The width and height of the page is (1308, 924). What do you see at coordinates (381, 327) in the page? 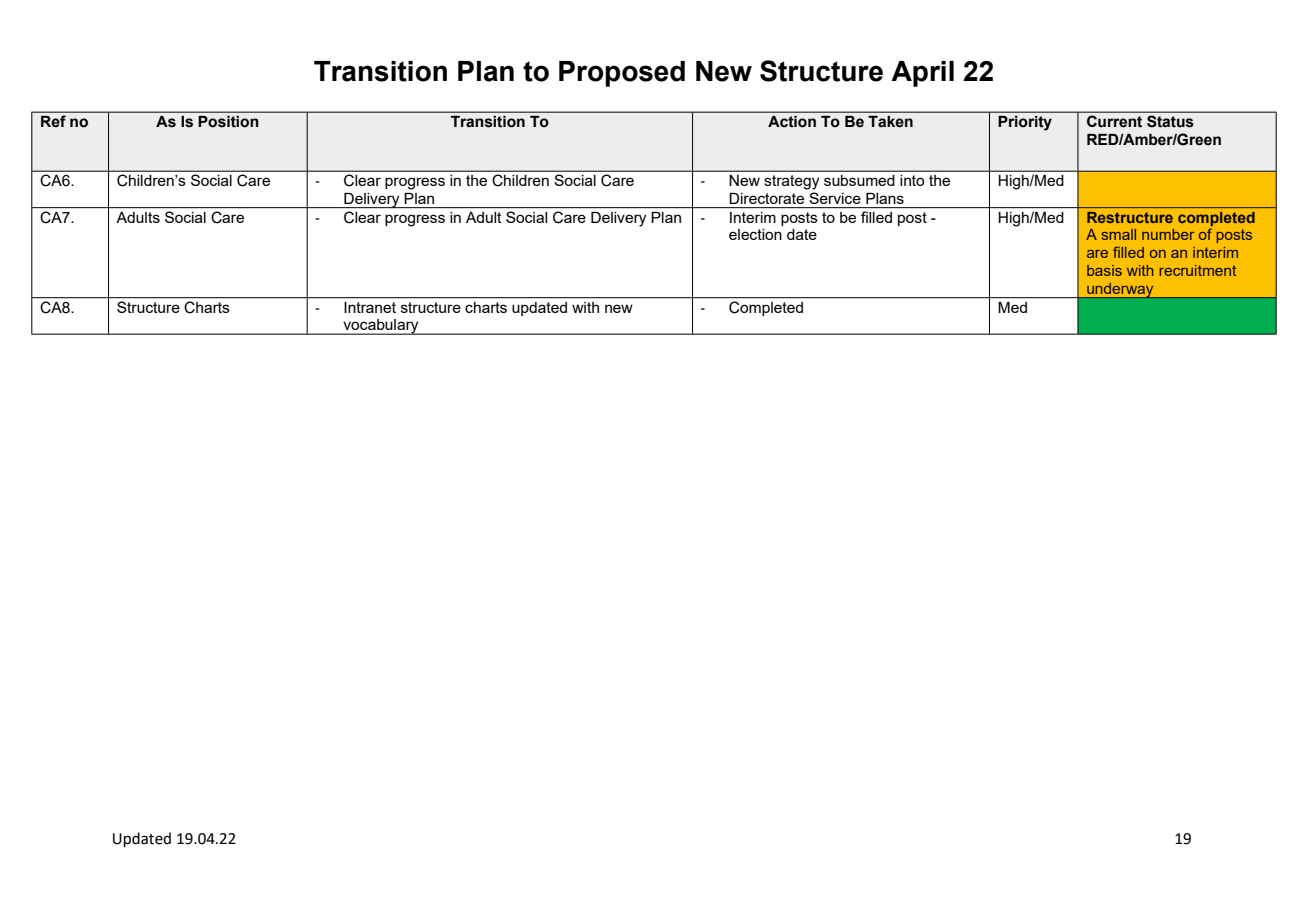
I see `vocabulary` at bounding box center [381, 327].
